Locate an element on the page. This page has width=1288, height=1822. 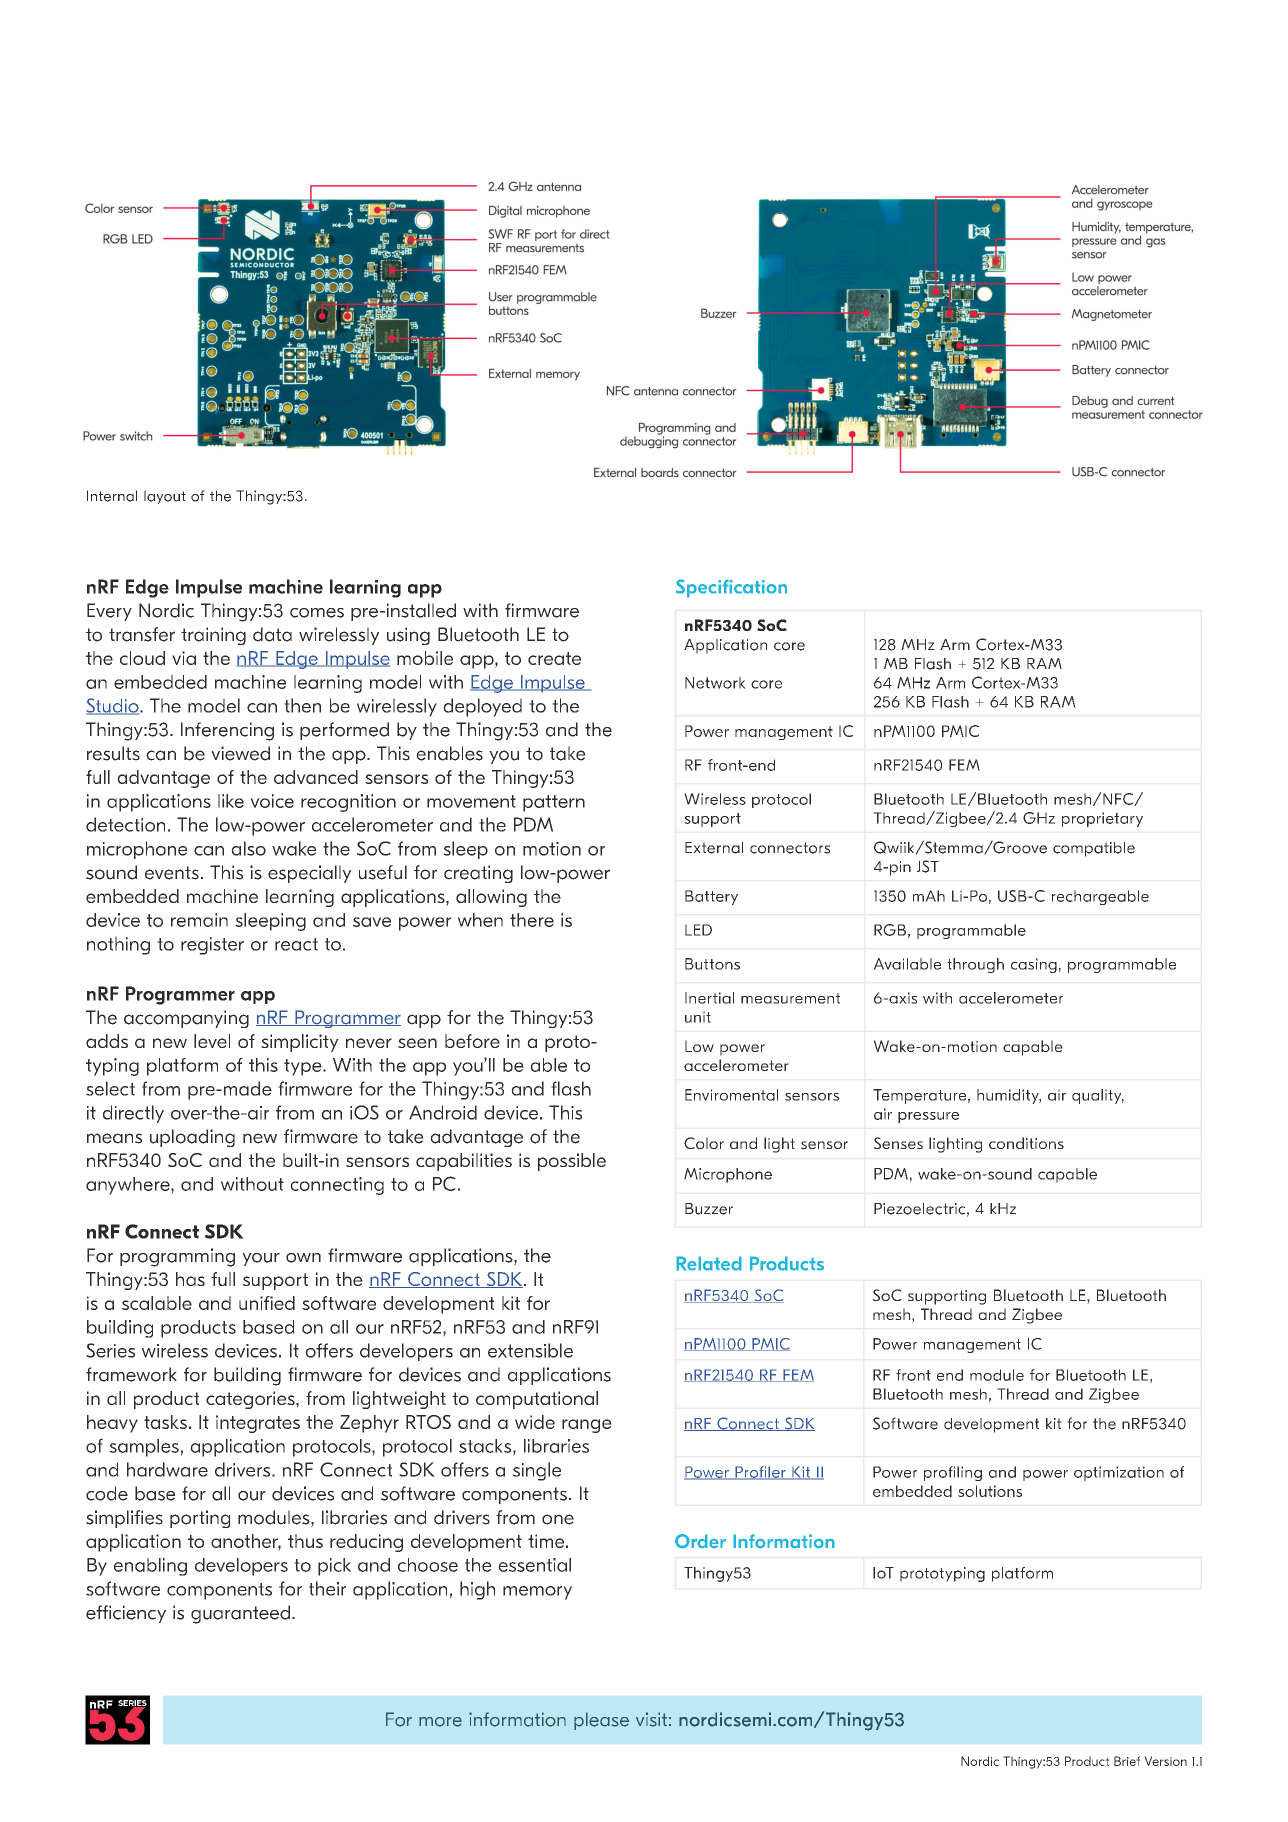
also is located at coordinates (248, 848).
